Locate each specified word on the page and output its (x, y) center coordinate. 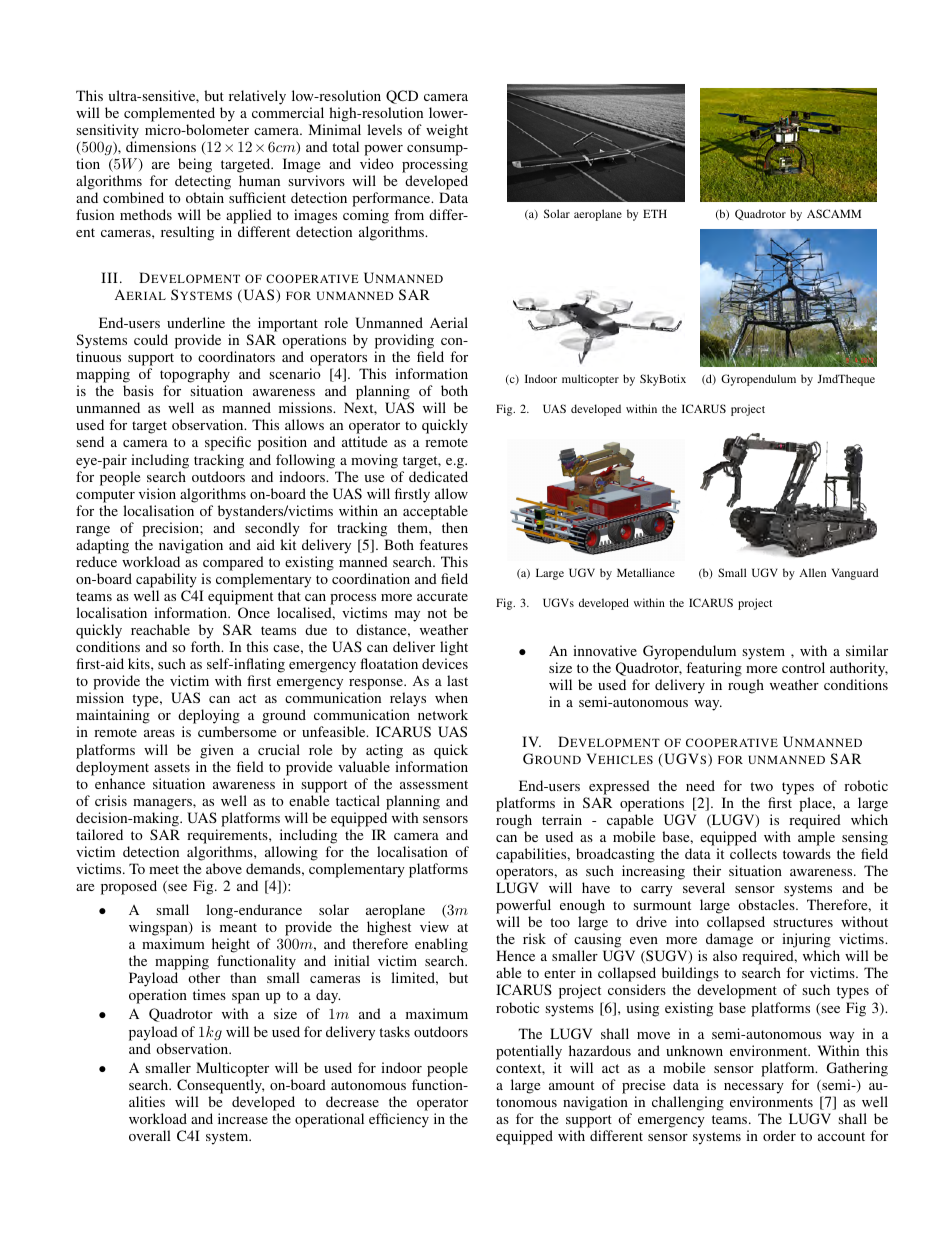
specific (228, 443)
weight (447, 131)
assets (172, 767)
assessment (434, 784)
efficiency (399, 1120)
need (700, 785)
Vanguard (855, 574)
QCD (402, 97)
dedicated (438, 476)
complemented (169, 114)
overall (150, 1135)
